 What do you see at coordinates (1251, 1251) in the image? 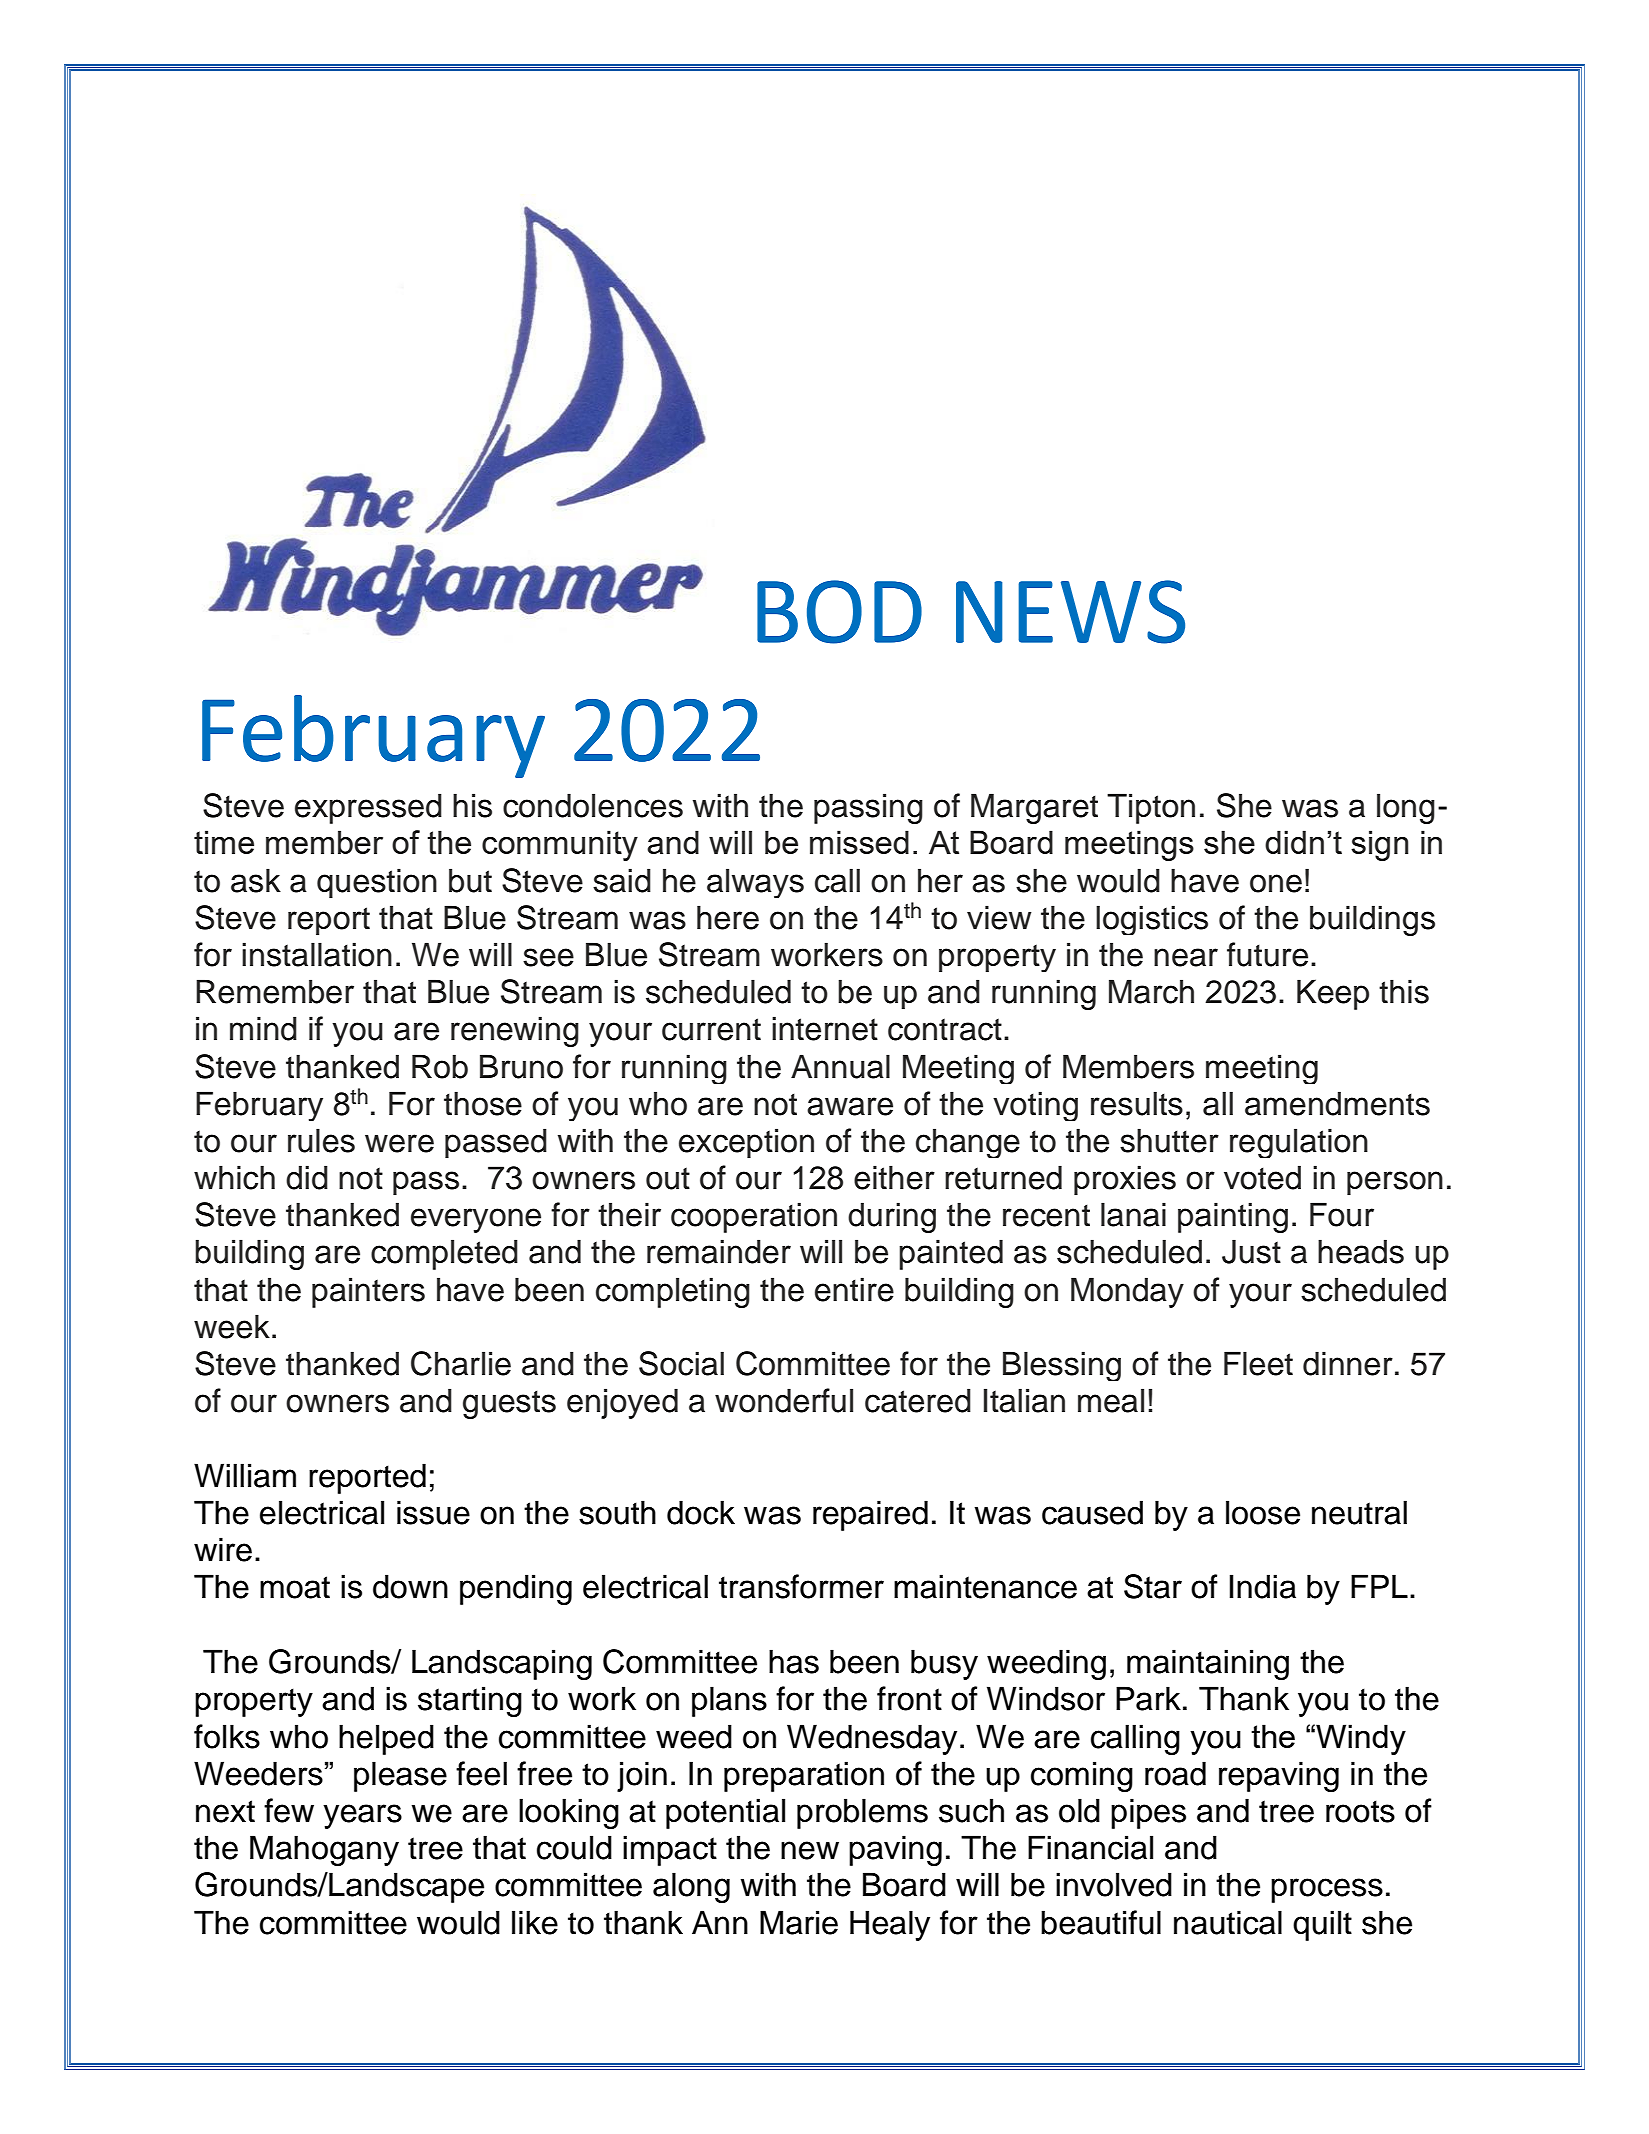
I see `Just` at bounding box center [1251, 1251].
